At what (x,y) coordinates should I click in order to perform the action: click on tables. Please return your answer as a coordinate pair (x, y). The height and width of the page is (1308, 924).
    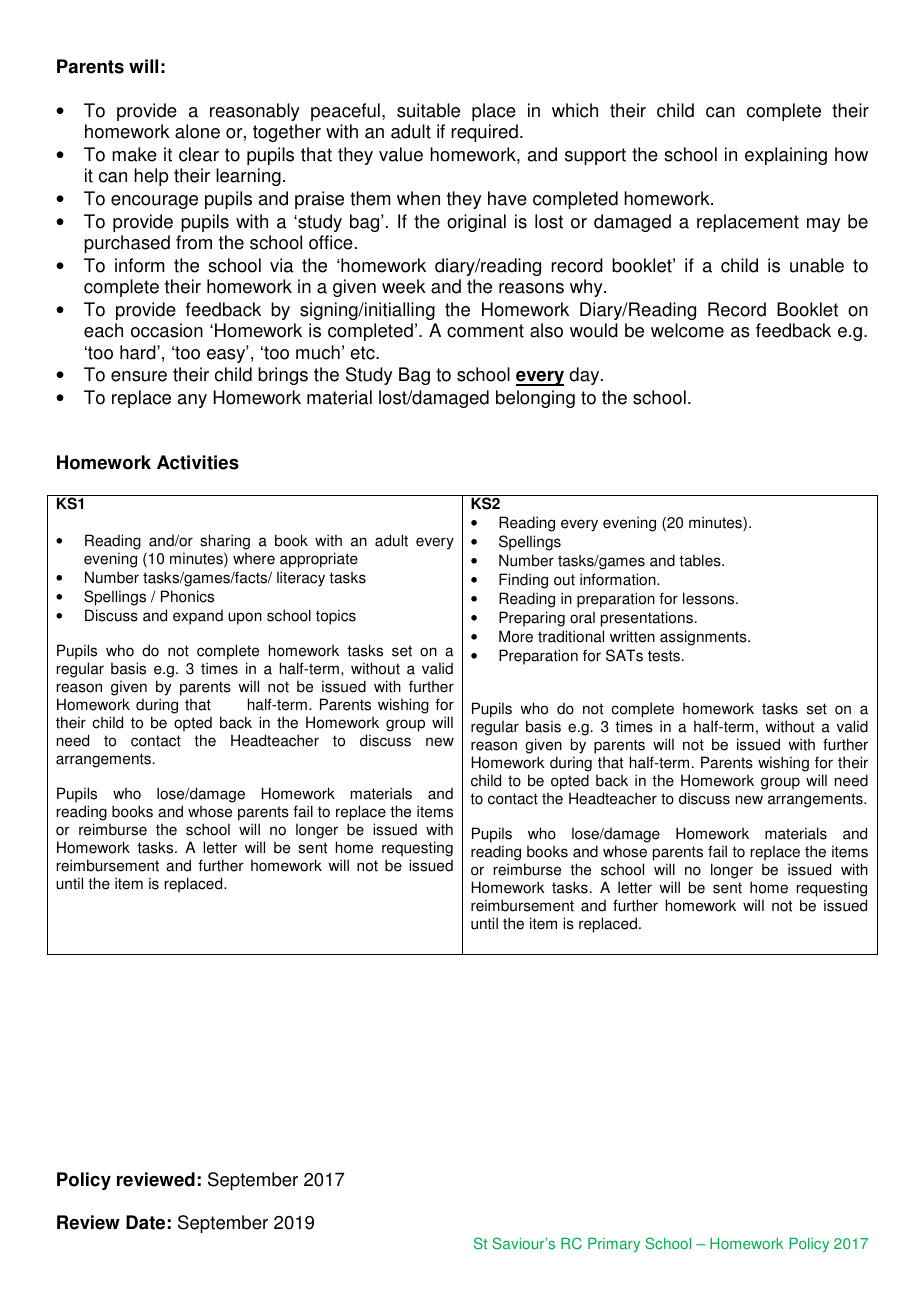
    Looking at the image, I should click on (701, 560).
